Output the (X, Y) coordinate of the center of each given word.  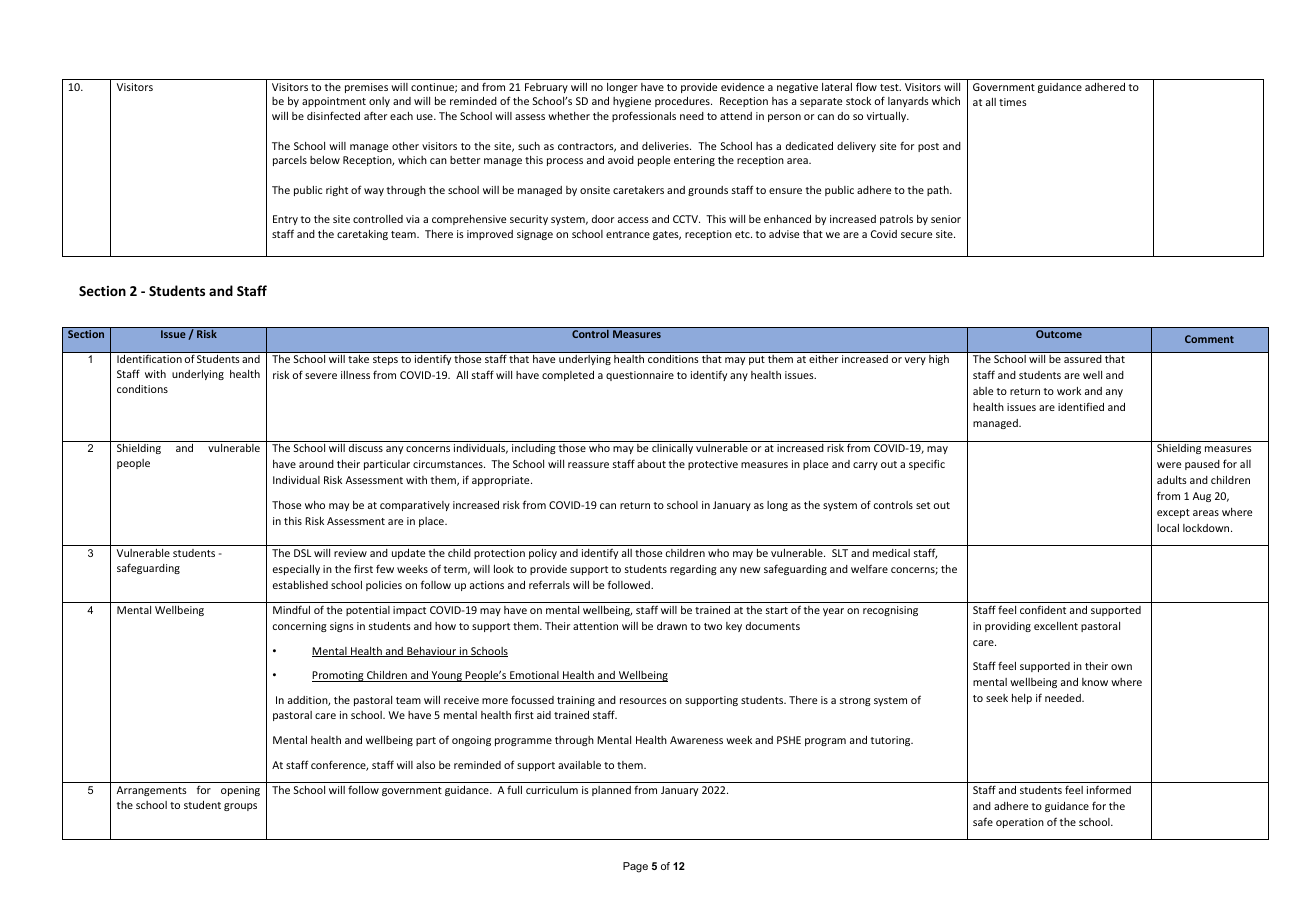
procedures (683, 102)
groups (240, 807)
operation (1020, 823)
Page (635, 867)
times (1013, 102)
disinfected (333, 115)
